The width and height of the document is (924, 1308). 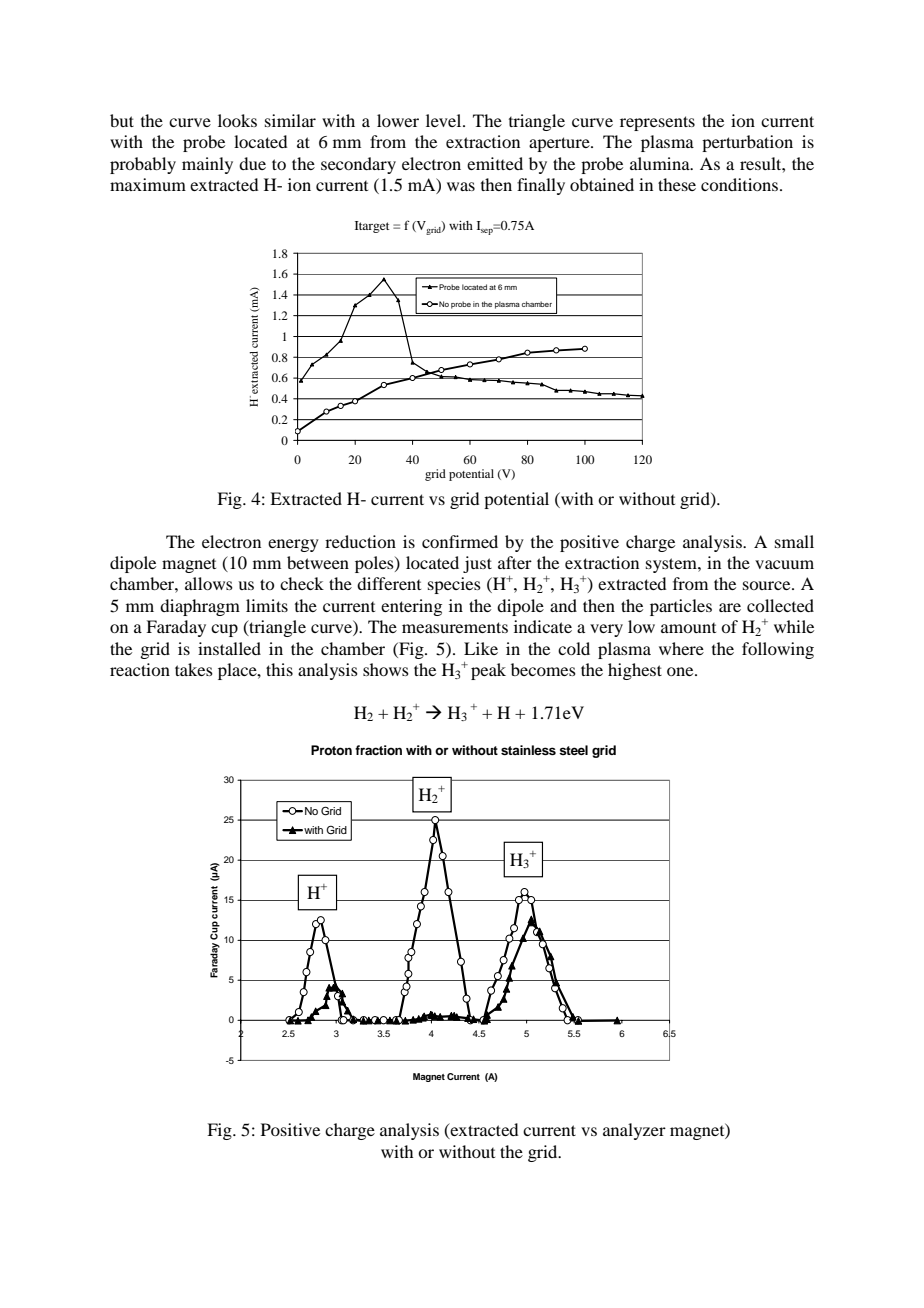 What do you see at coordinates (488, 671) in the document?
I see `peak` at bounding box center [488, 671].
